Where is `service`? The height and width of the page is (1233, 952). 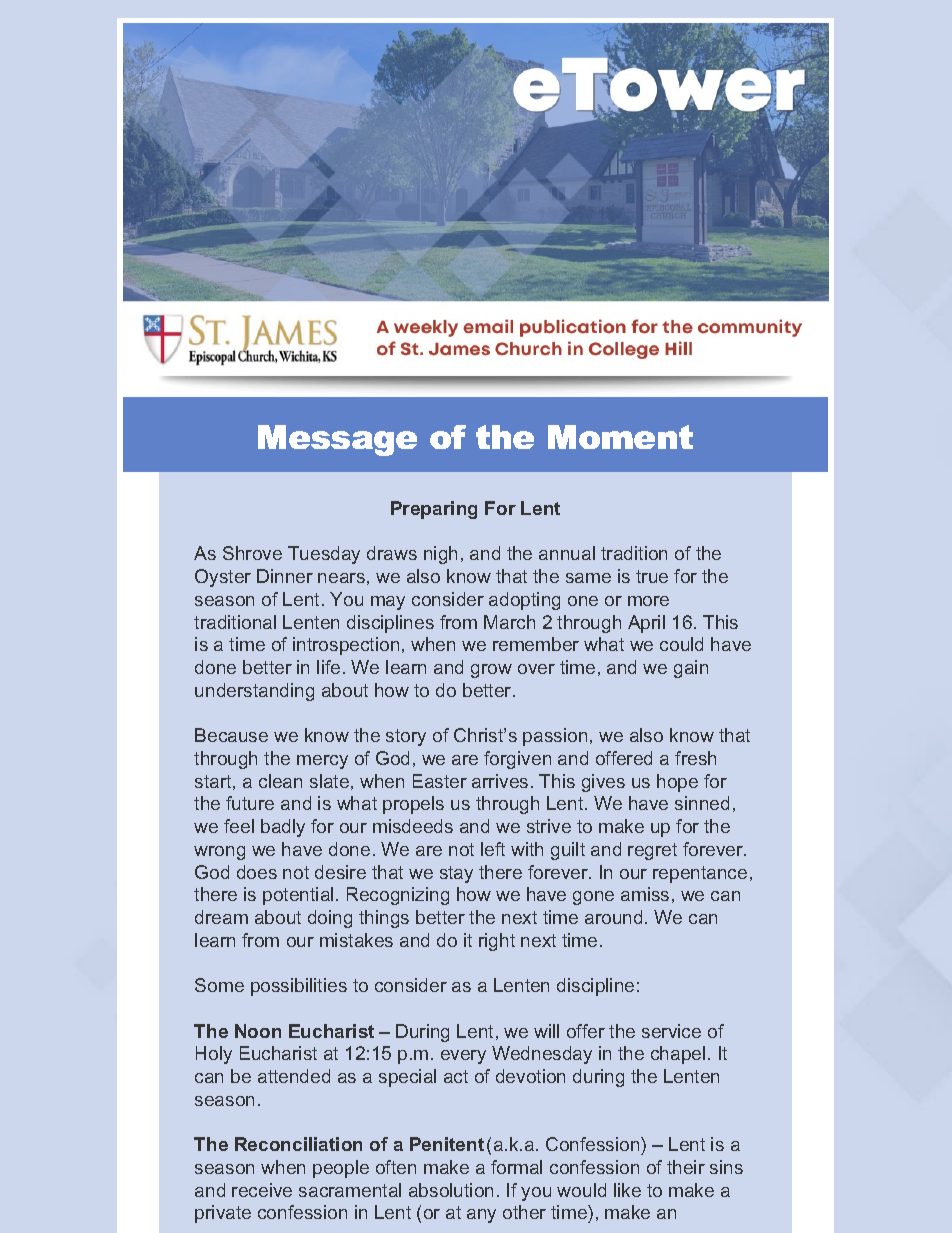
service is located at coordinates (671, 1031).
